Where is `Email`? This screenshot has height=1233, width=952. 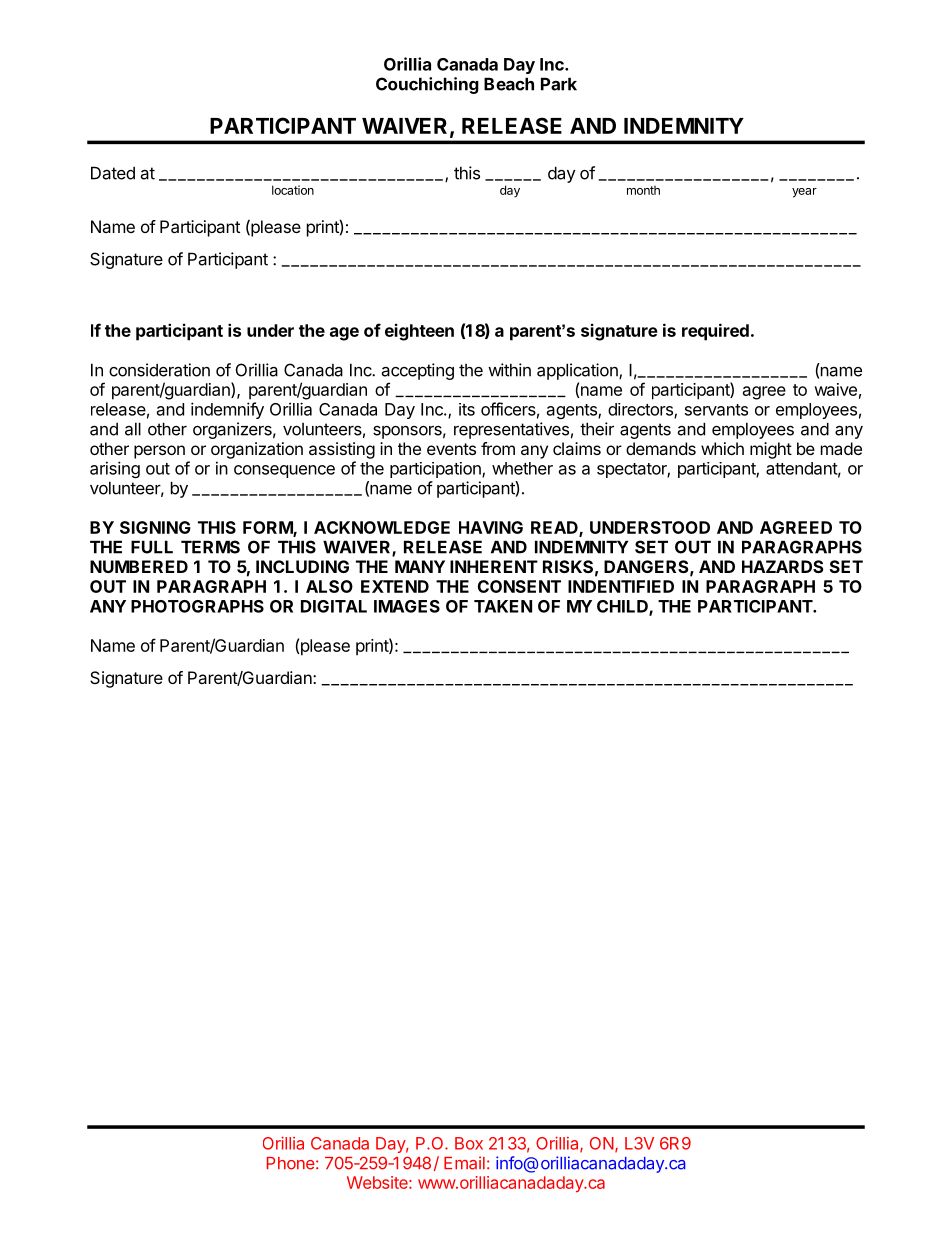
Email is located at coordinates (464, 1163).
